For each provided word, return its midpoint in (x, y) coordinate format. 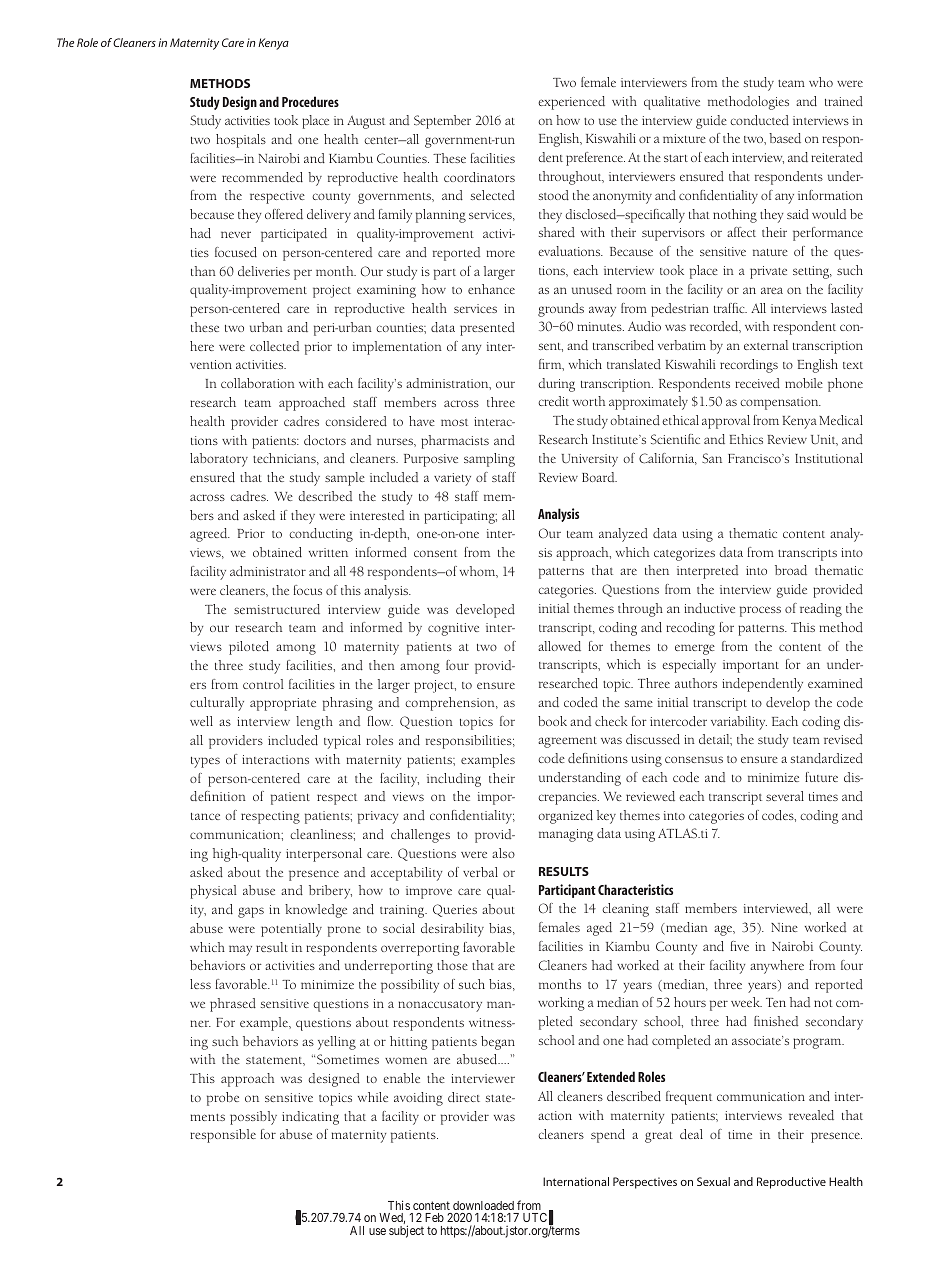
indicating (310, 1118)
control (263, 684)
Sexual (713, 1181)
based (785, 138)
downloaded (483, 1205)
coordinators (479, 177)
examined (835, 683)
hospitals (241, 141)
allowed (559, 646)
